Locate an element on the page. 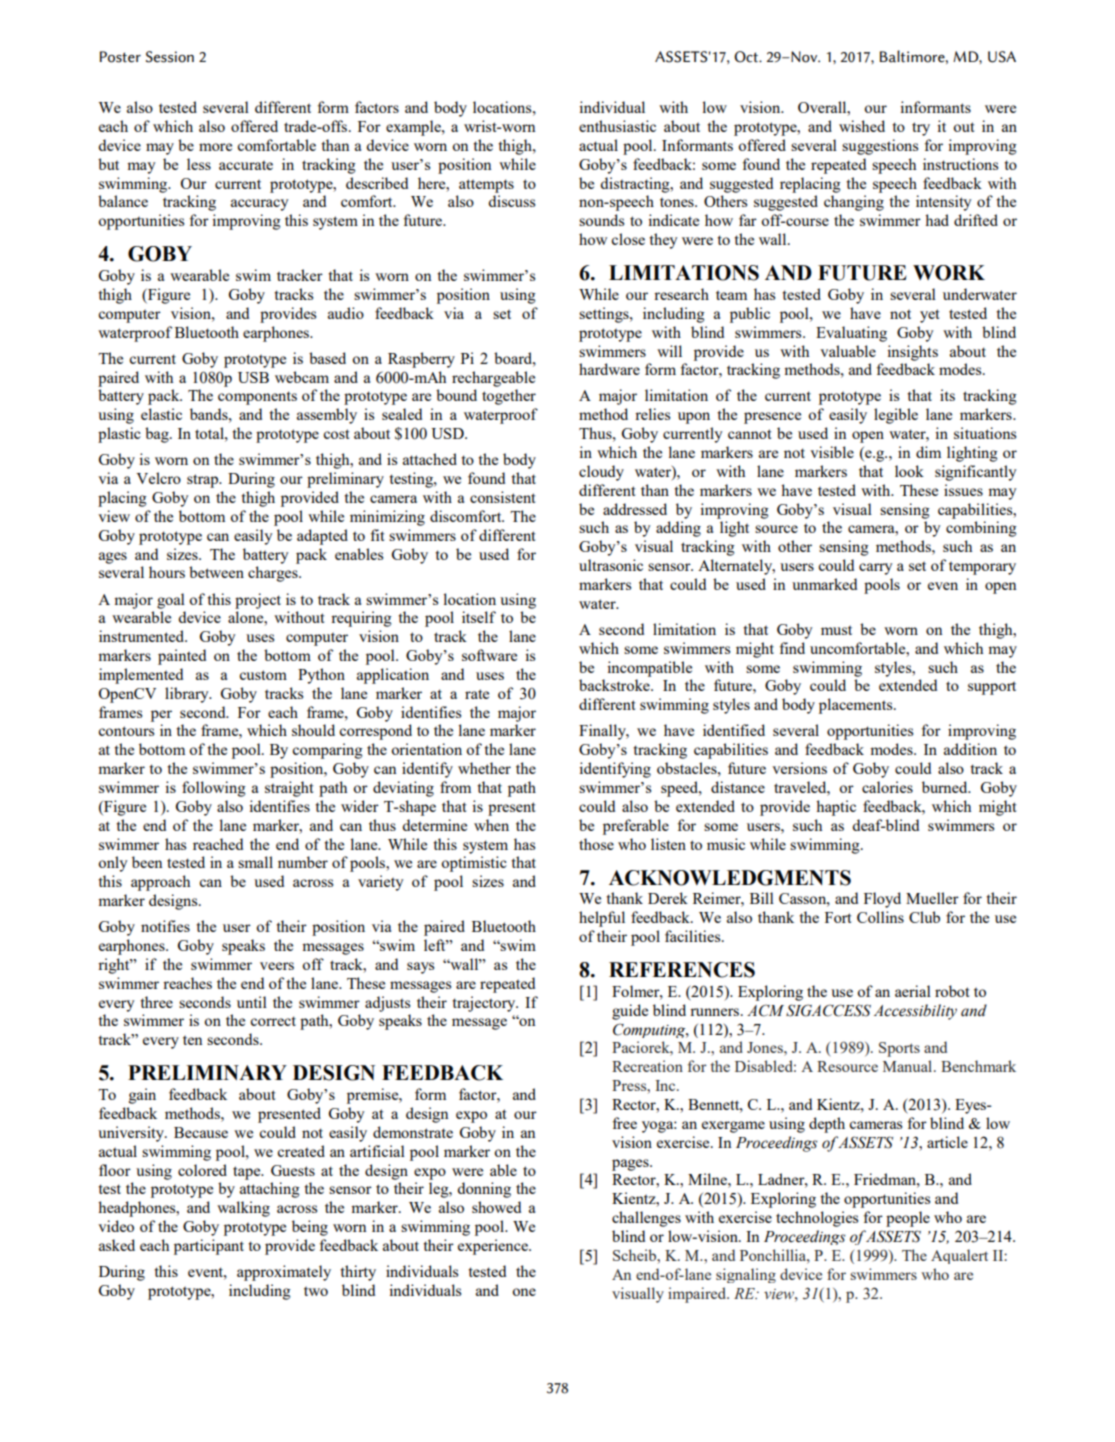 Image resolution: width=1115 pixels, height=1442 pixels. legible is located at coordinates (896, 416).
